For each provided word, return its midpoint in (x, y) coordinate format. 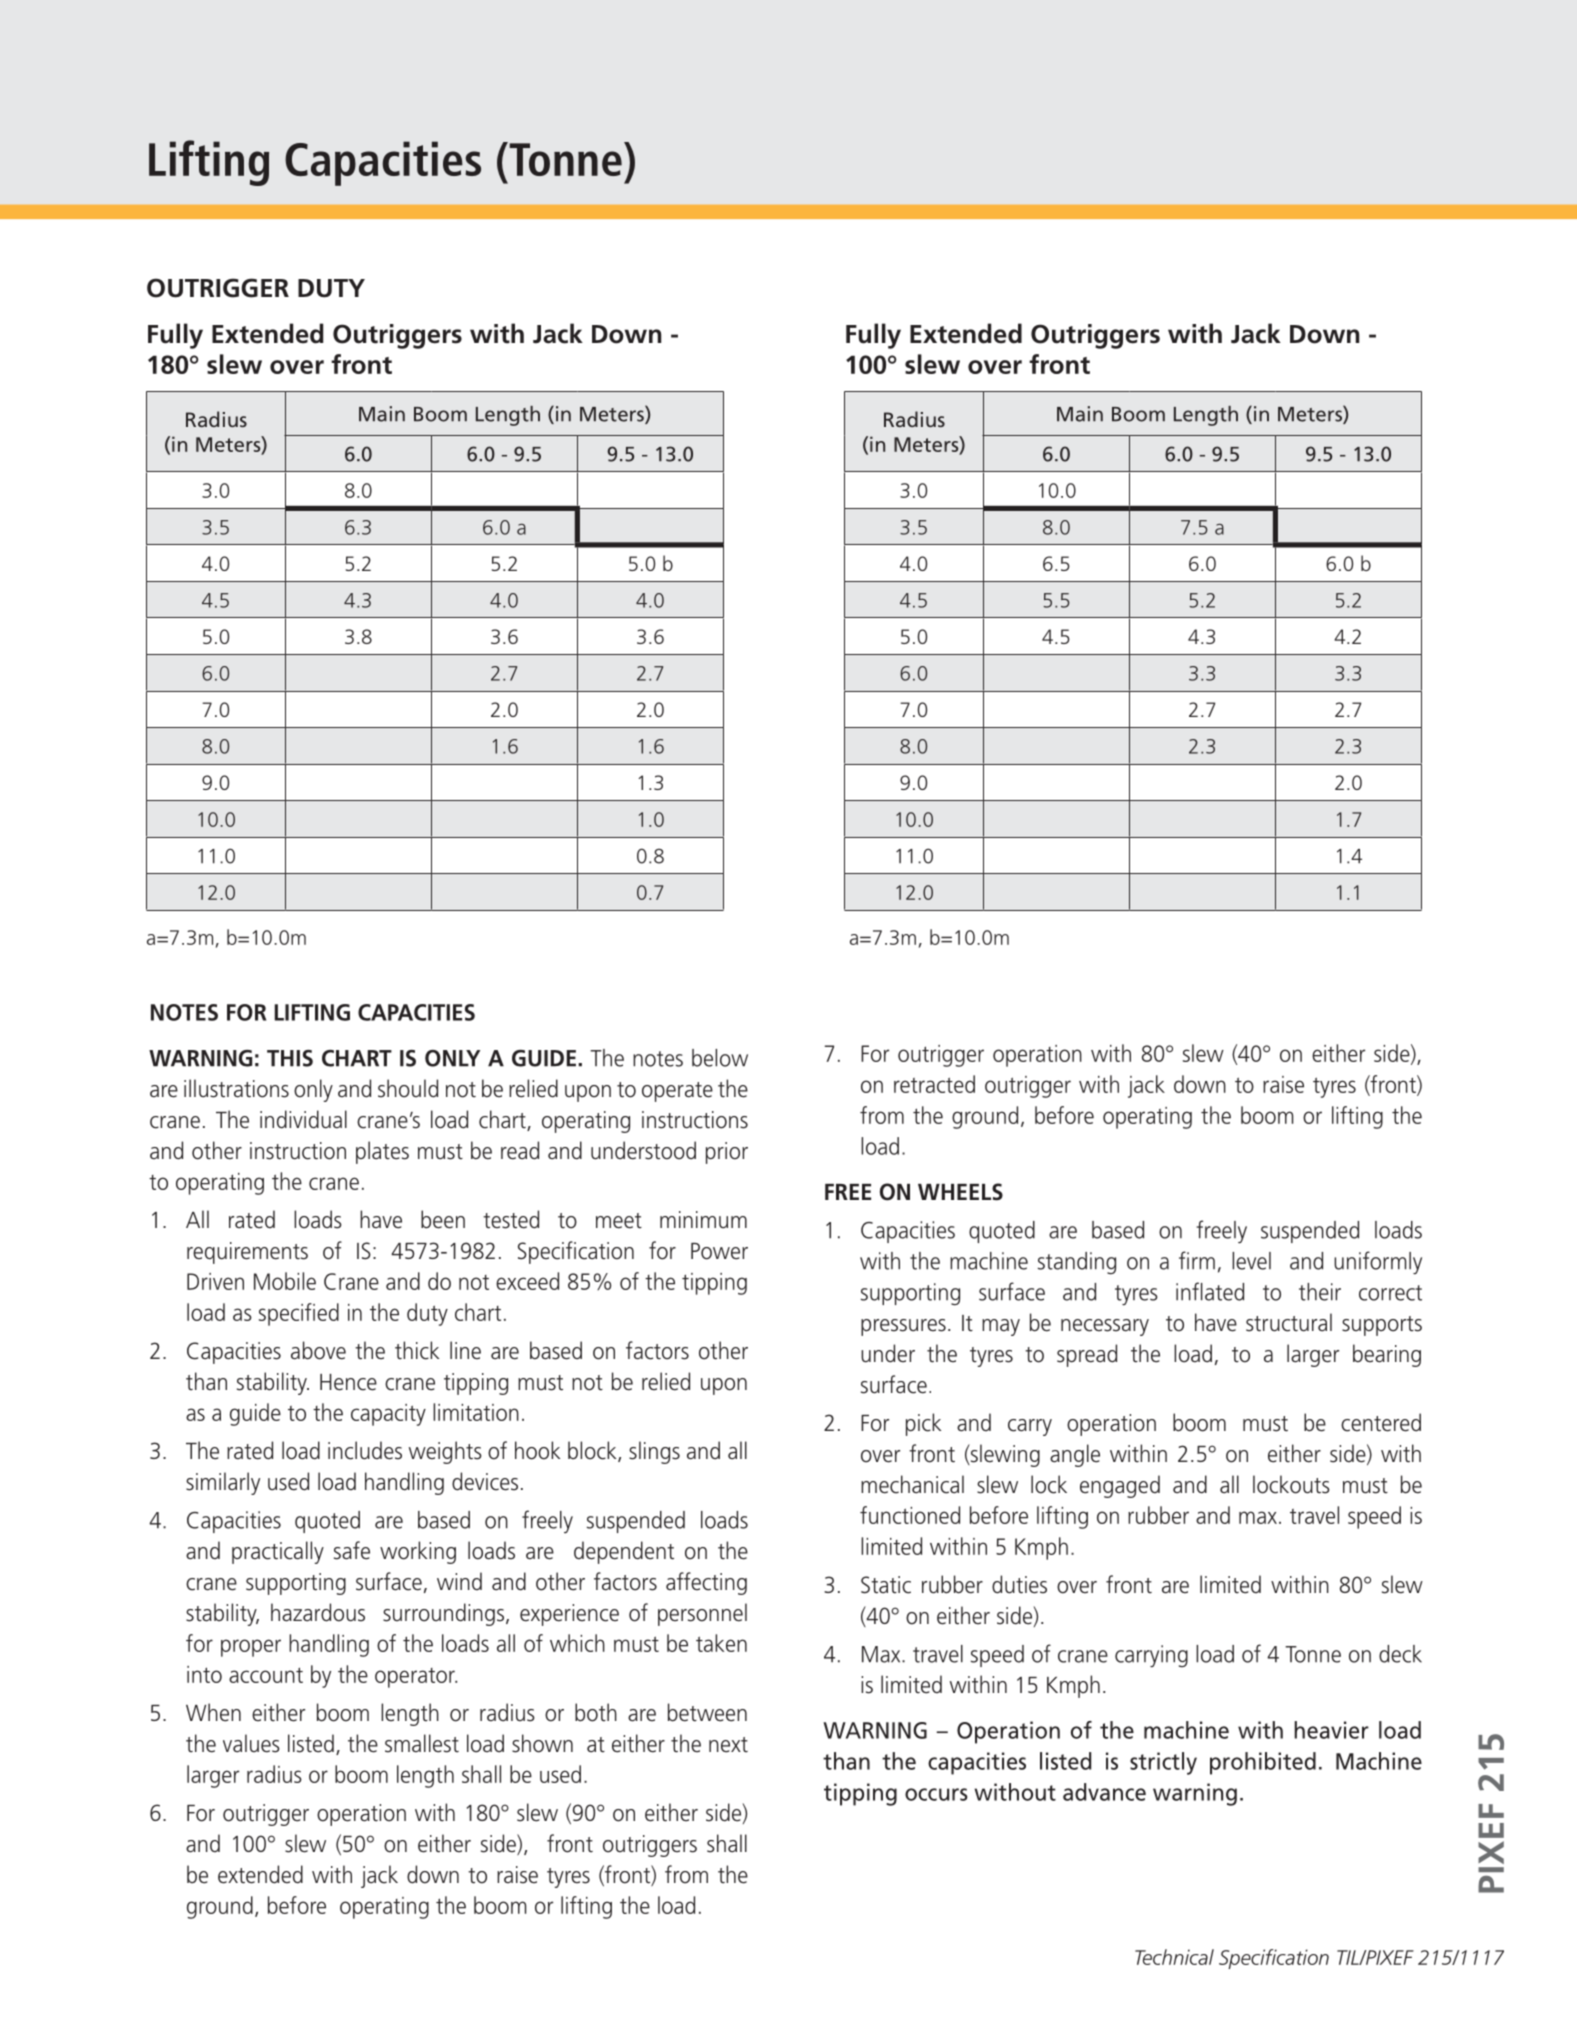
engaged (1120, 1486)
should (408, 1088)
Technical (1174, 1957)
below (720, 1058)
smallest (422, 1743)
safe (352, 1550)
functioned (910, 1515)
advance (1104, 1792)
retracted (934, 1084)
